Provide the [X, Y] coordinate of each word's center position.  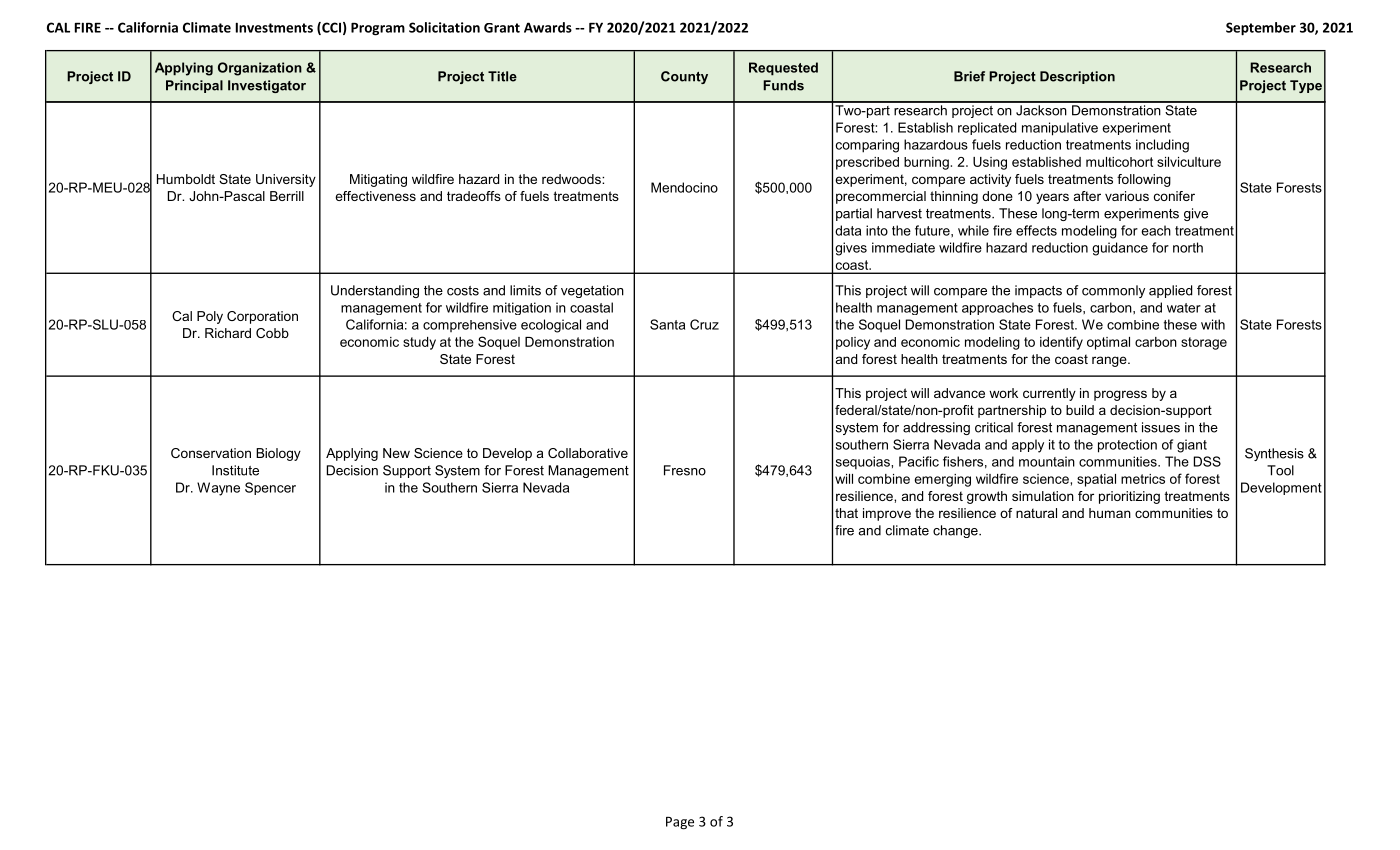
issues [1161, 427]
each [1156, 230]
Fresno [685, 470]
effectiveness [375, 196]
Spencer [270, 488]
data [848, 230]
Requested [783, 69]
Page [680, 823]
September [1261, 29]
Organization [260, 69]
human [1110, 513]
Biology [278, 454]
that [846, 513]
